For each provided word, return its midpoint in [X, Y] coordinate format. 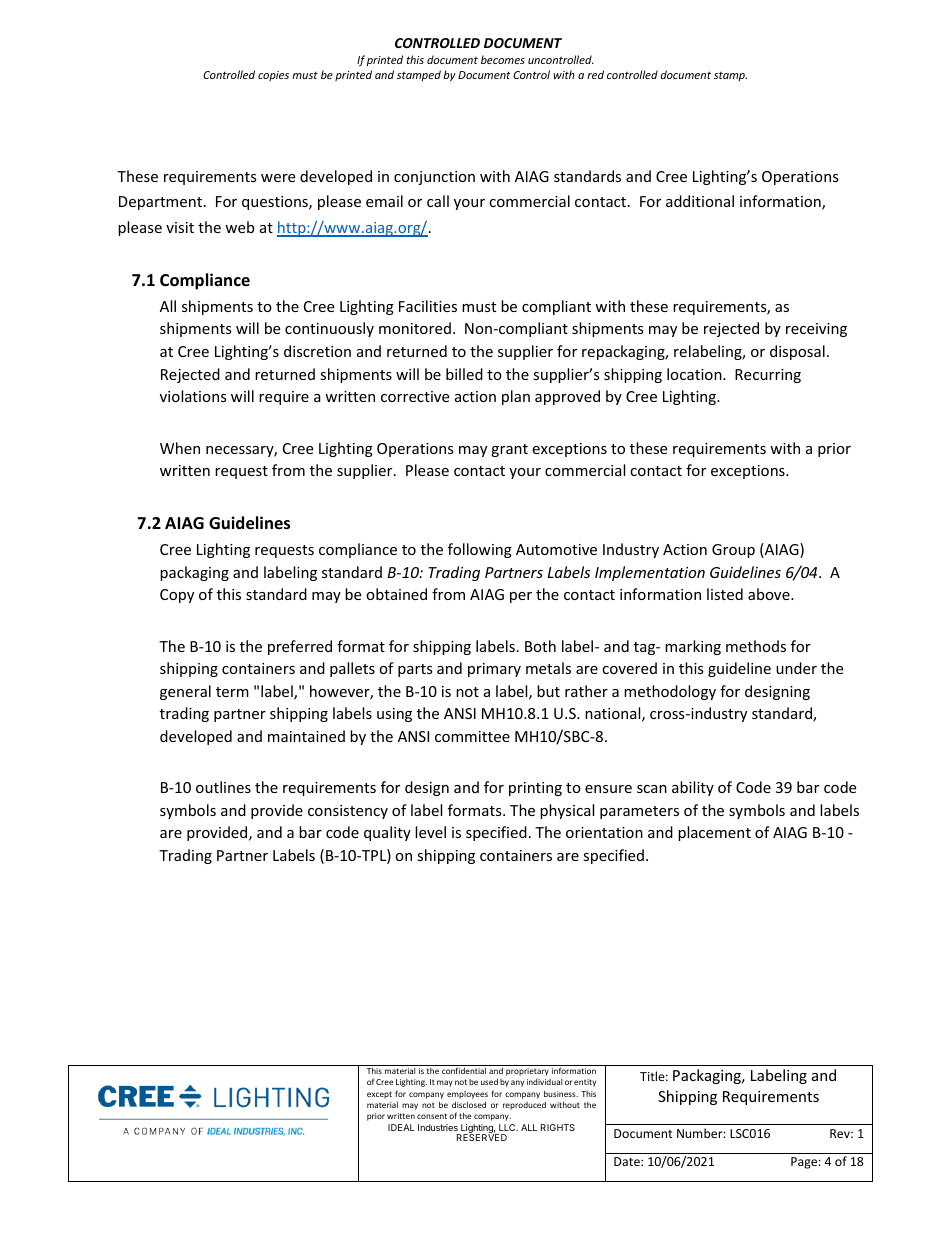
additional [700, 201]
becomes [503, 59]
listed [725, 594]
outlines [223, 787]
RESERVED [482, 1137]
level [430, 832]
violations [193, 396]
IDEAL [401, 1127]
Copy [177, 596]
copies [273, 76]
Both [540, 646]
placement [714, 833]
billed [464, 374]
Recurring [768, 376]
